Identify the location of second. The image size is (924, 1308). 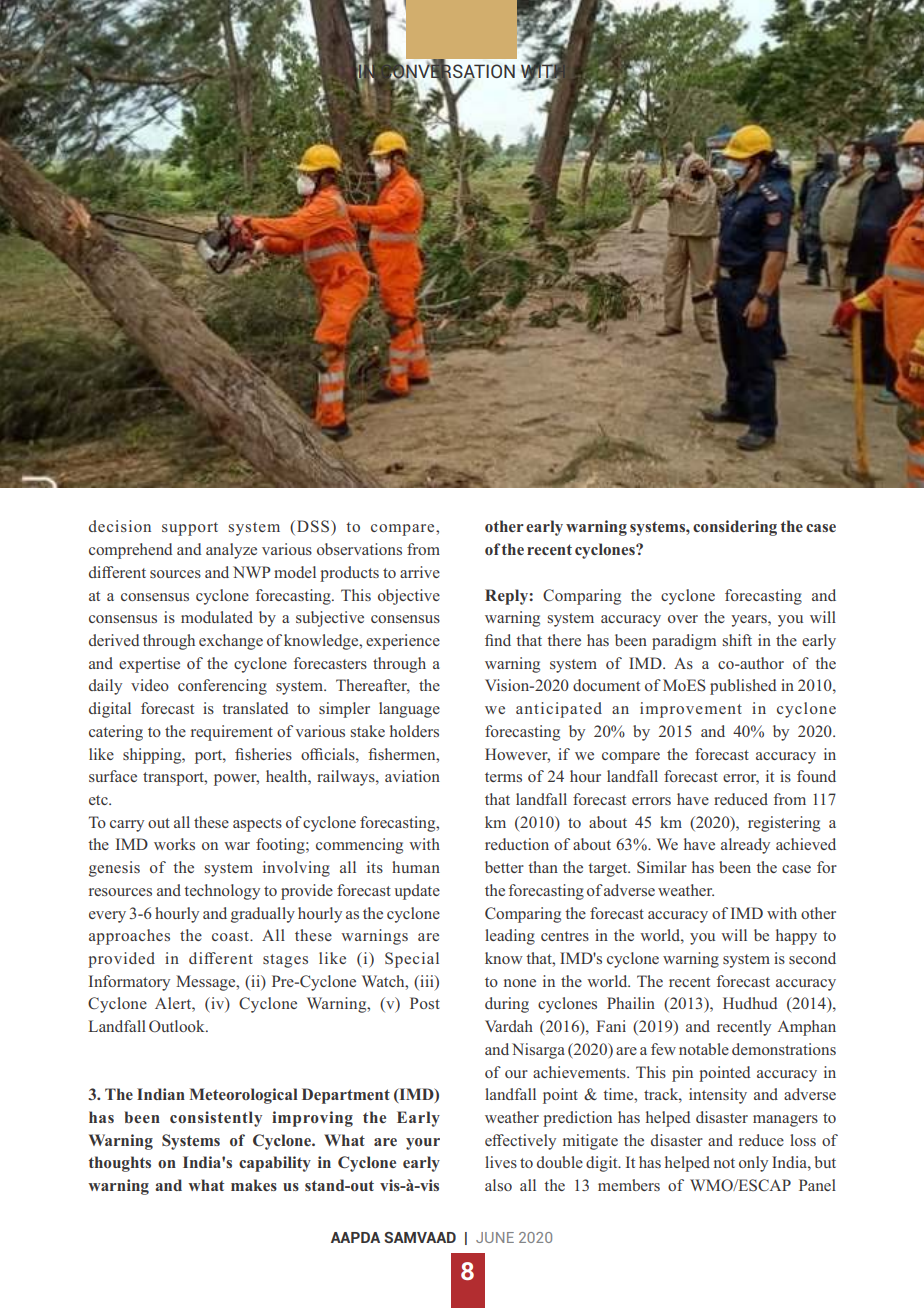
(812, 958).
